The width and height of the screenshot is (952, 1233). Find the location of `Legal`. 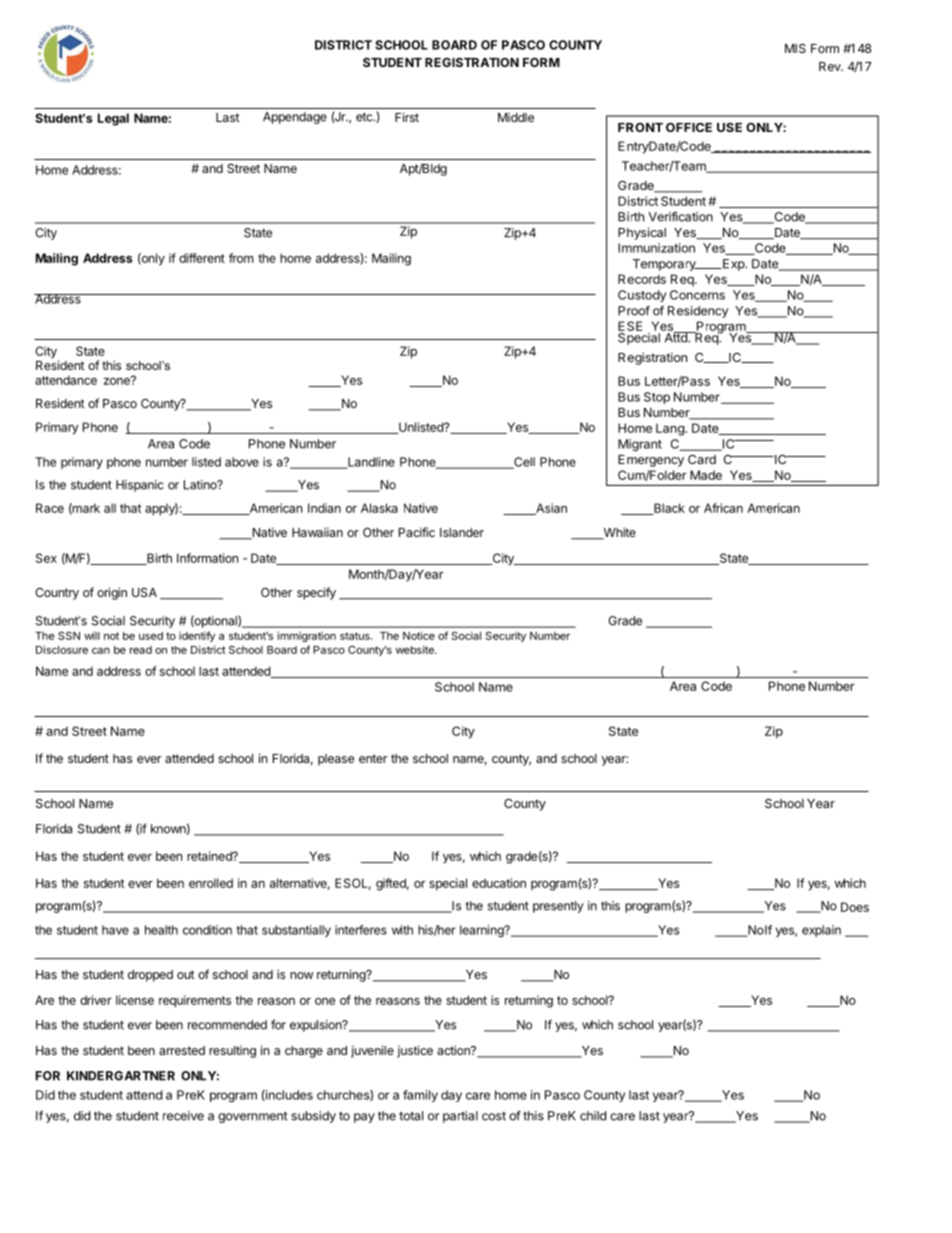

Legal is located at coordinates (113, 119).
